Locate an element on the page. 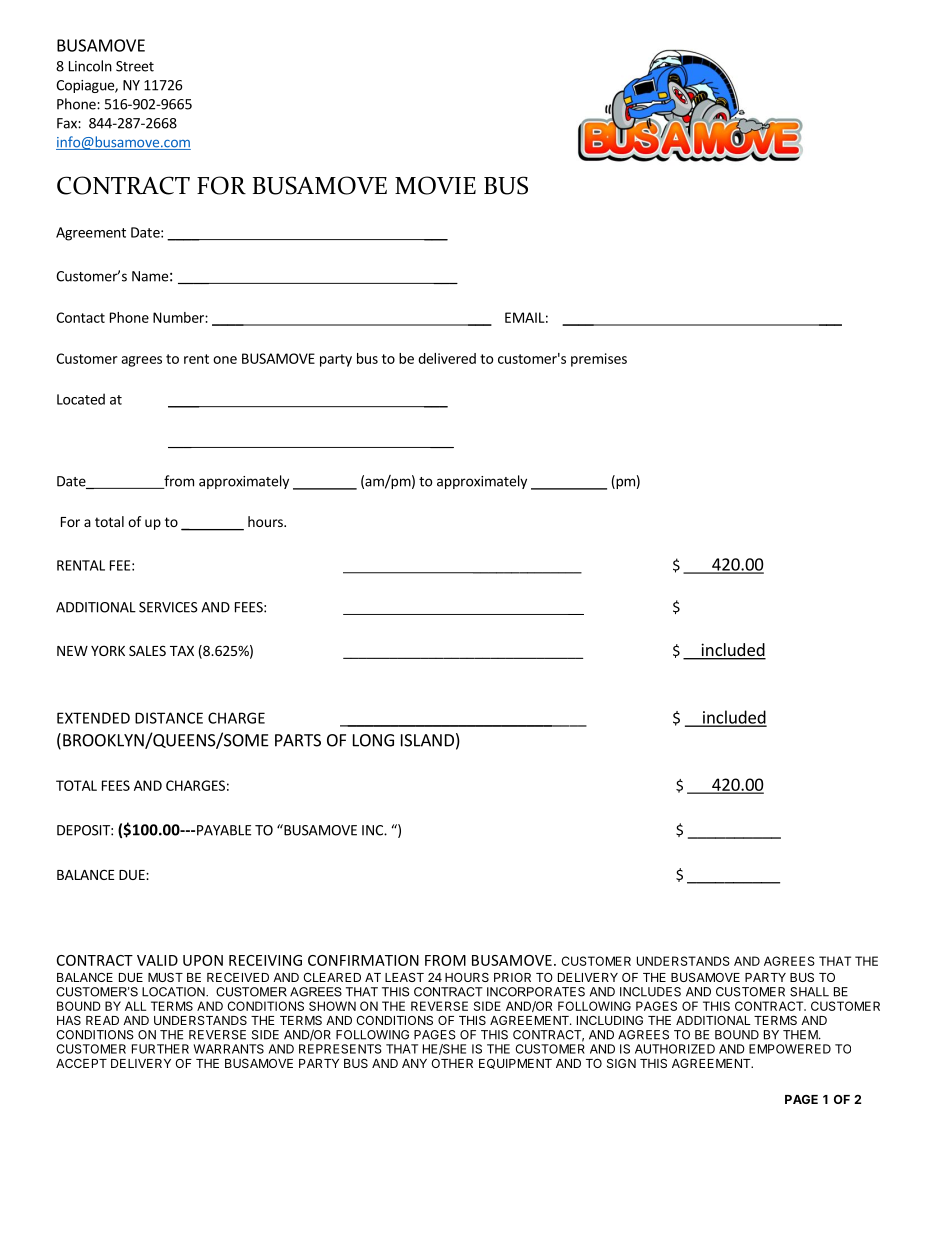 The width and height of the image is (952, 1233). VALID is located at coordinates (157, 960).
